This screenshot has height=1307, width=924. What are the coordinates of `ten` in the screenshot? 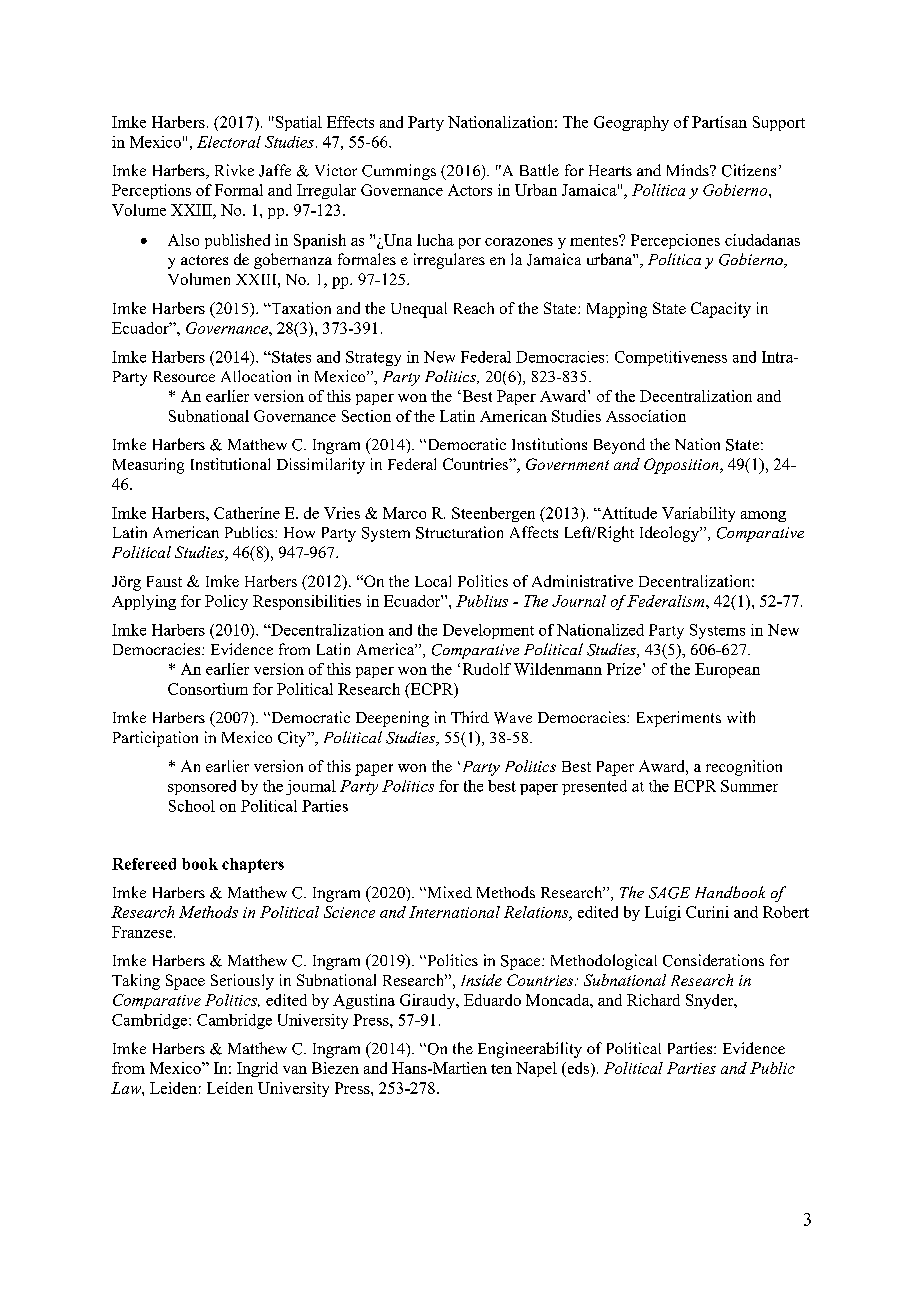 It's located at (501, 1069).
